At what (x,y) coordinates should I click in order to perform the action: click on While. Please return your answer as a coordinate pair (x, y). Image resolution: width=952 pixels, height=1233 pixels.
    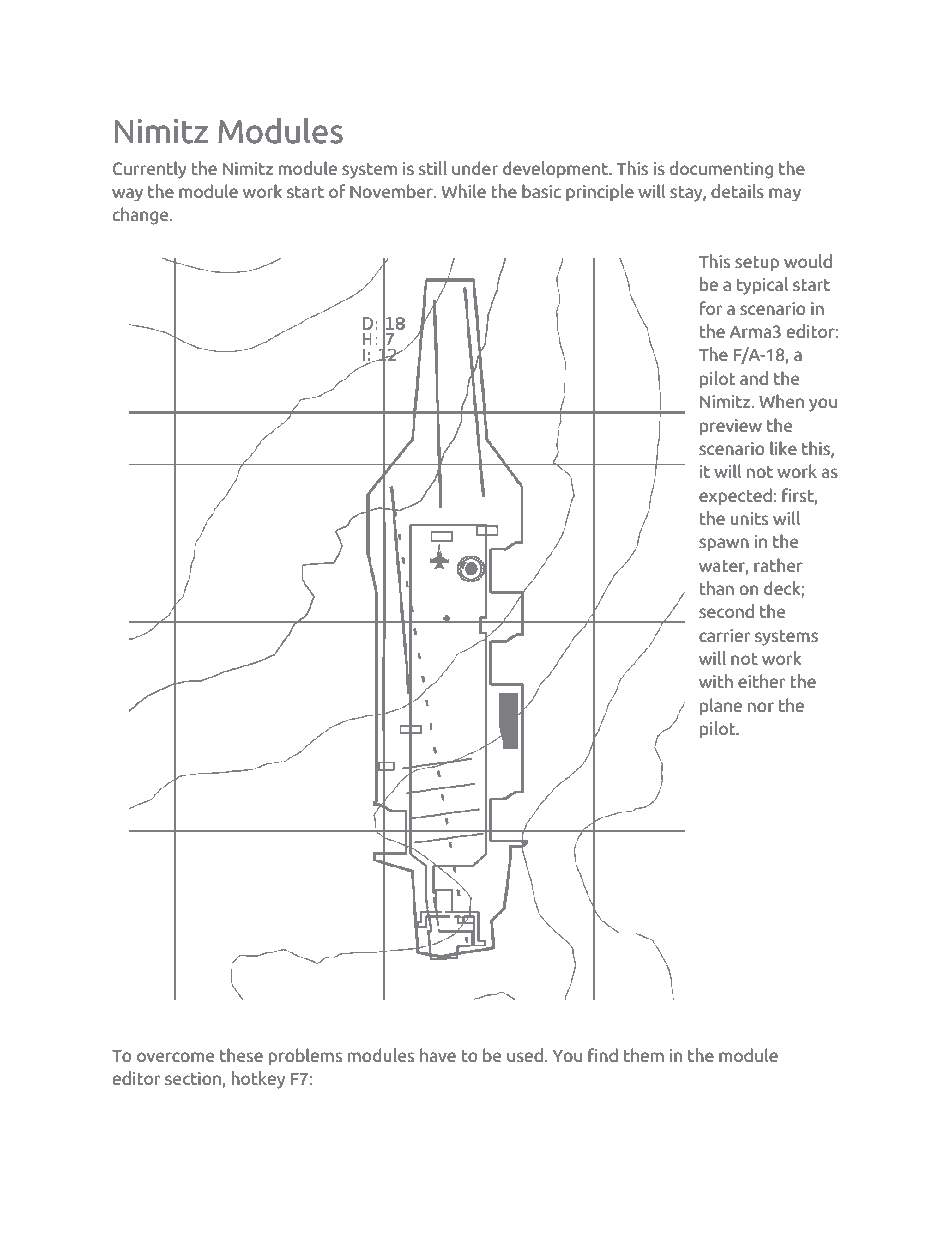
    Looking at the image, I should click on (464, 191).
